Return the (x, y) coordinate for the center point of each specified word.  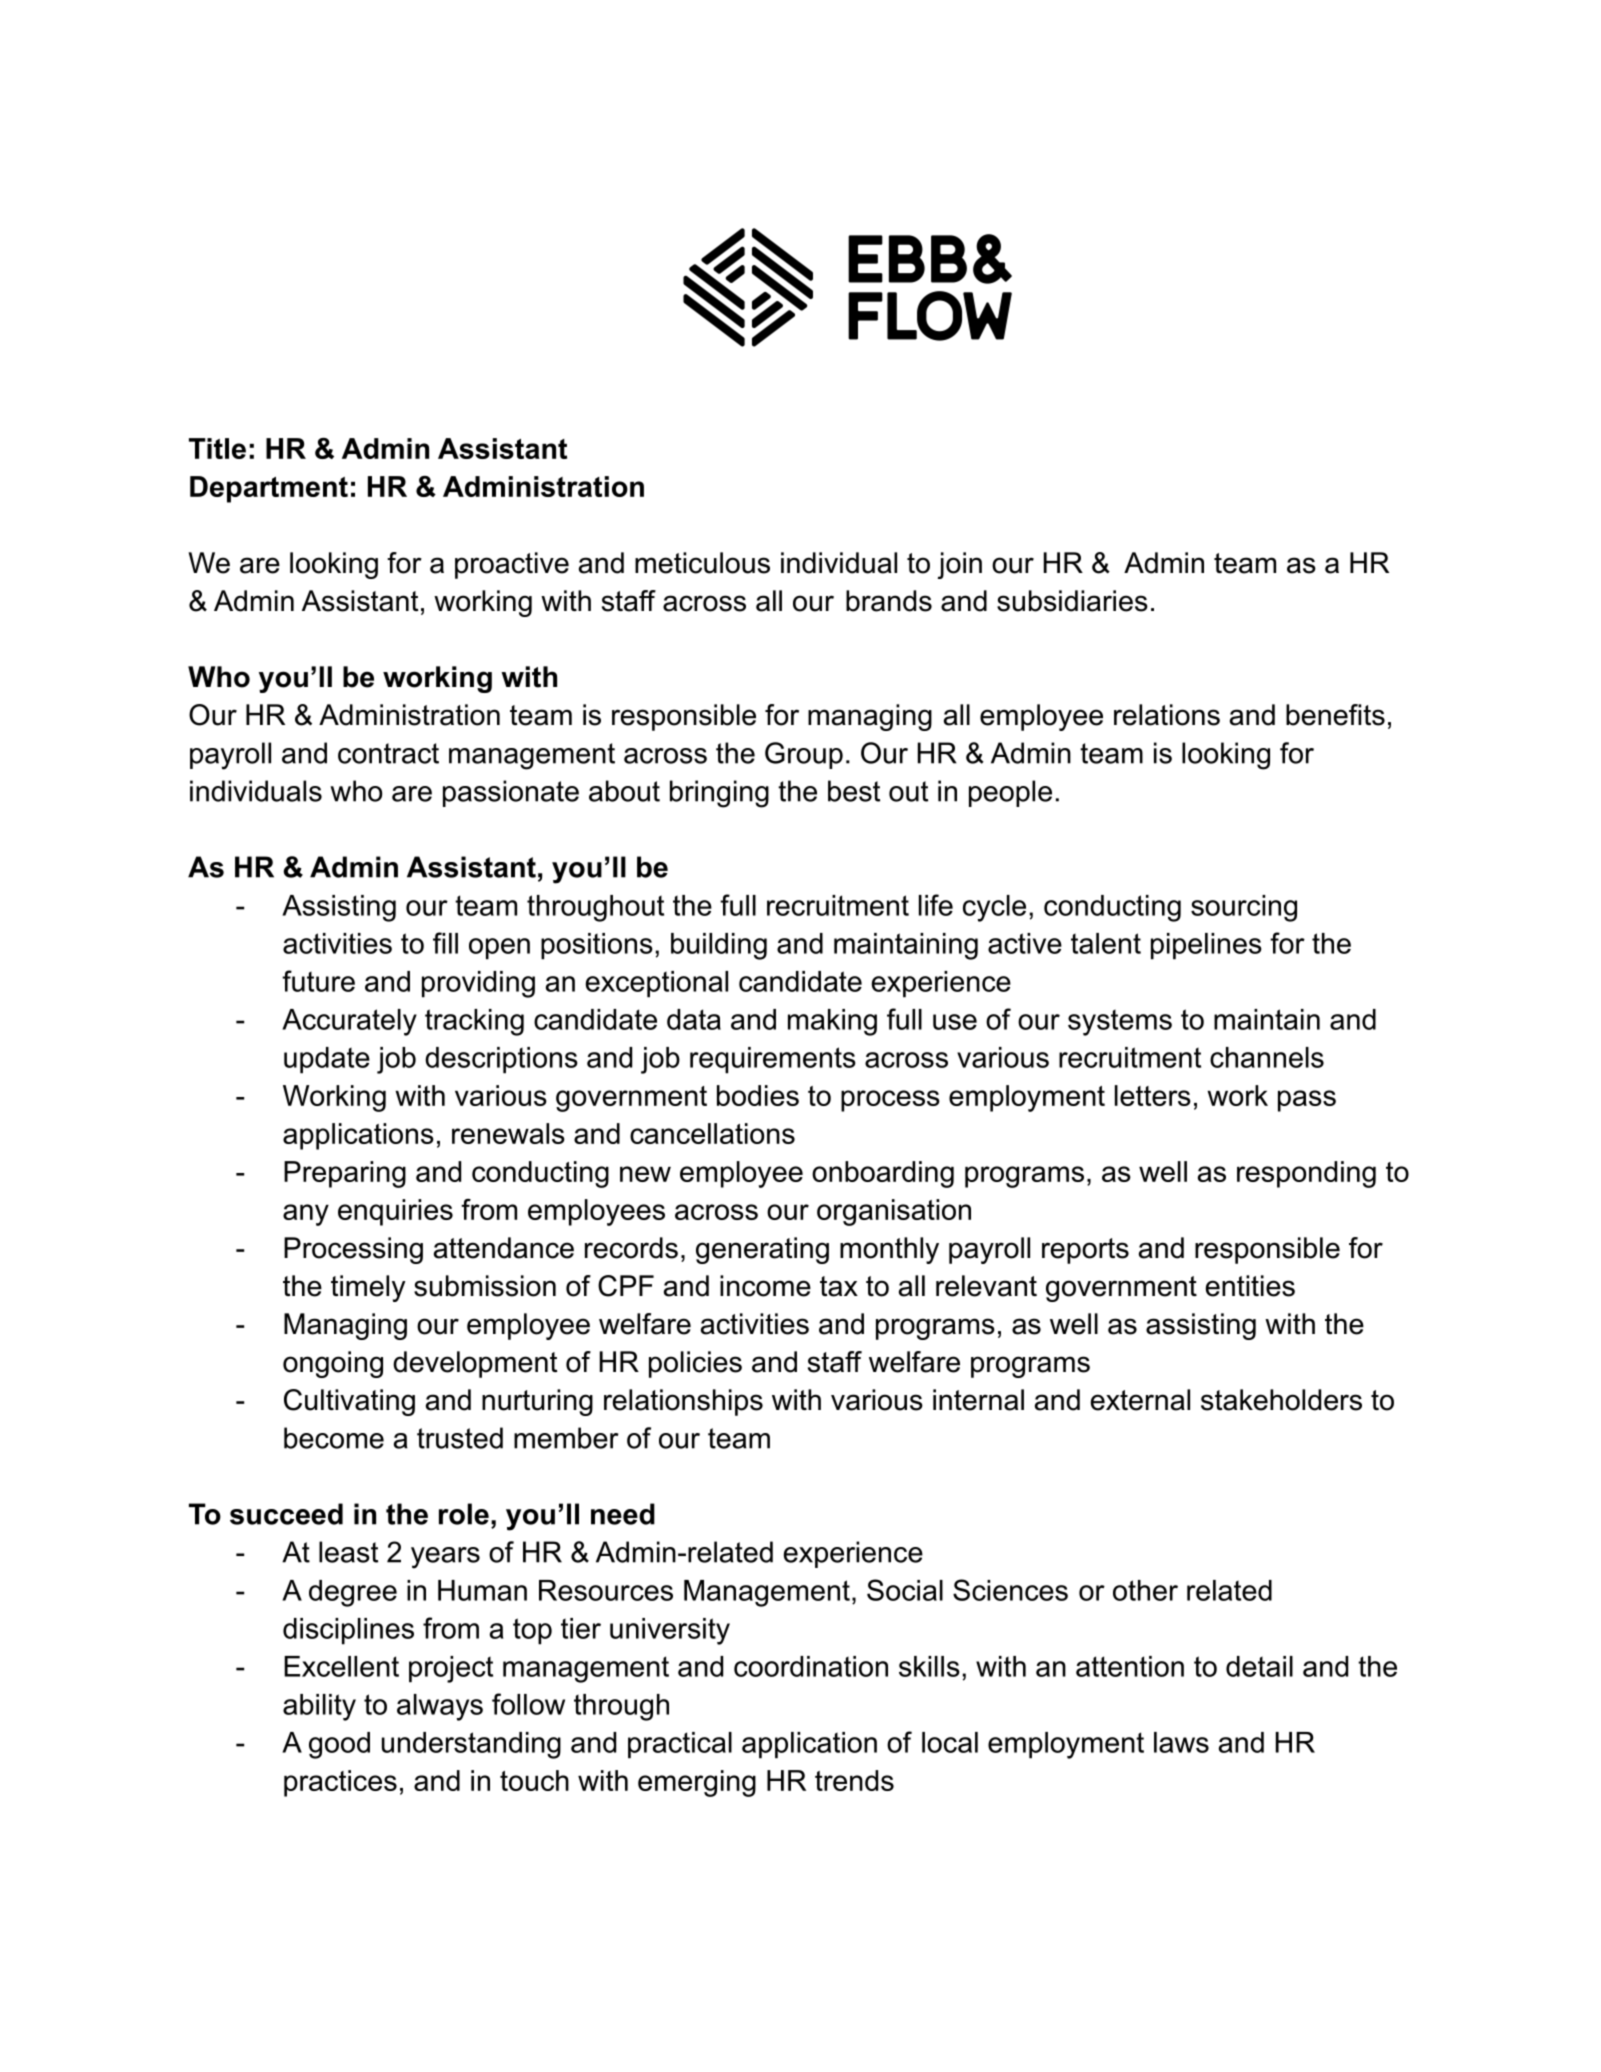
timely (368, 1288)
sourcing (1244, 908)
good (339, 1745)
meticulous (702, 563)
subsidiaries (1072, 601)
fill (445, 943)
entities (1250, 1286)
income (765, 1286)
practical (680, 1745)
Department (269, 489)
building (719, 946)
